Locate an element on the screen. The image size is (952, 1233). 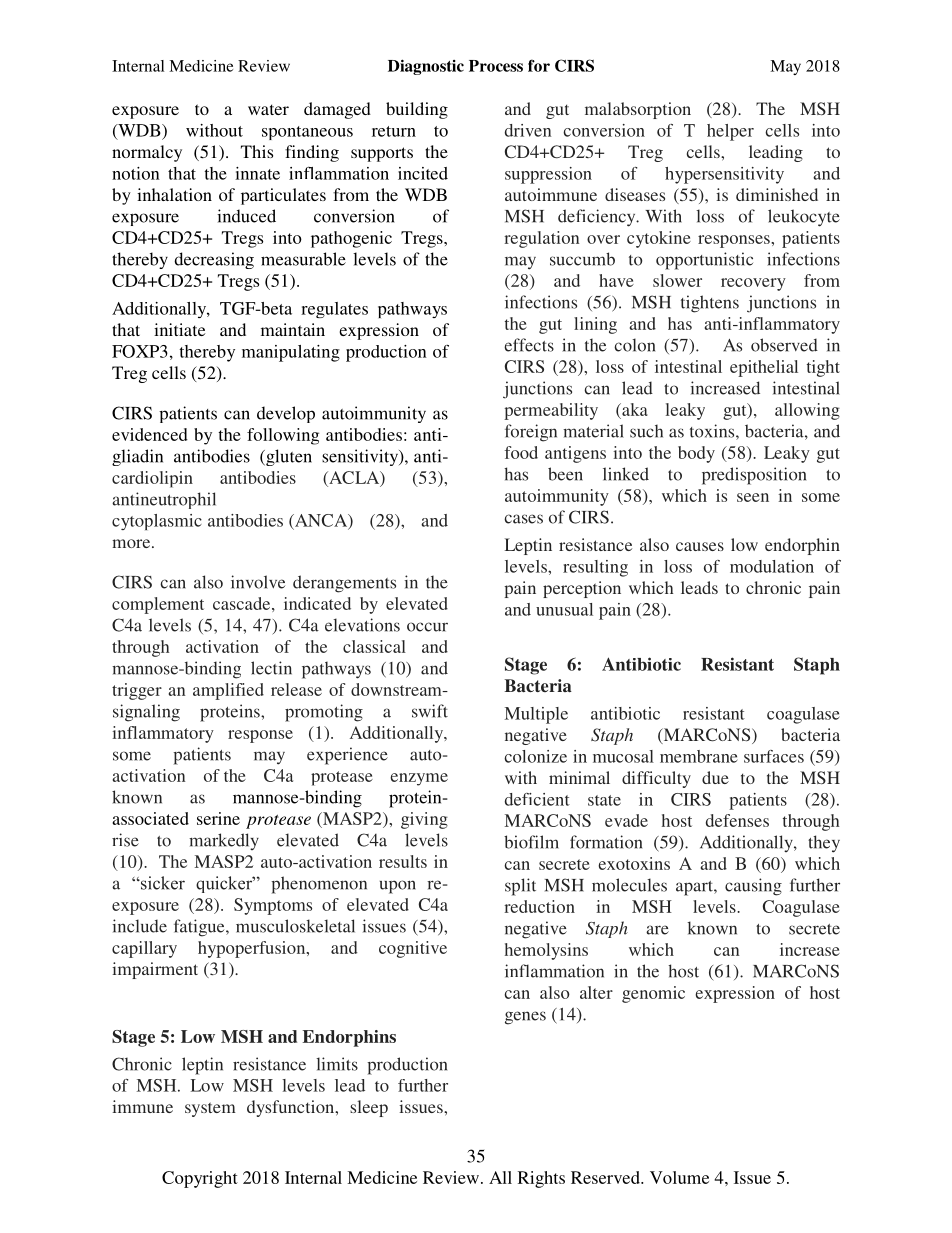
helper is located at coordinates (730, 132).
